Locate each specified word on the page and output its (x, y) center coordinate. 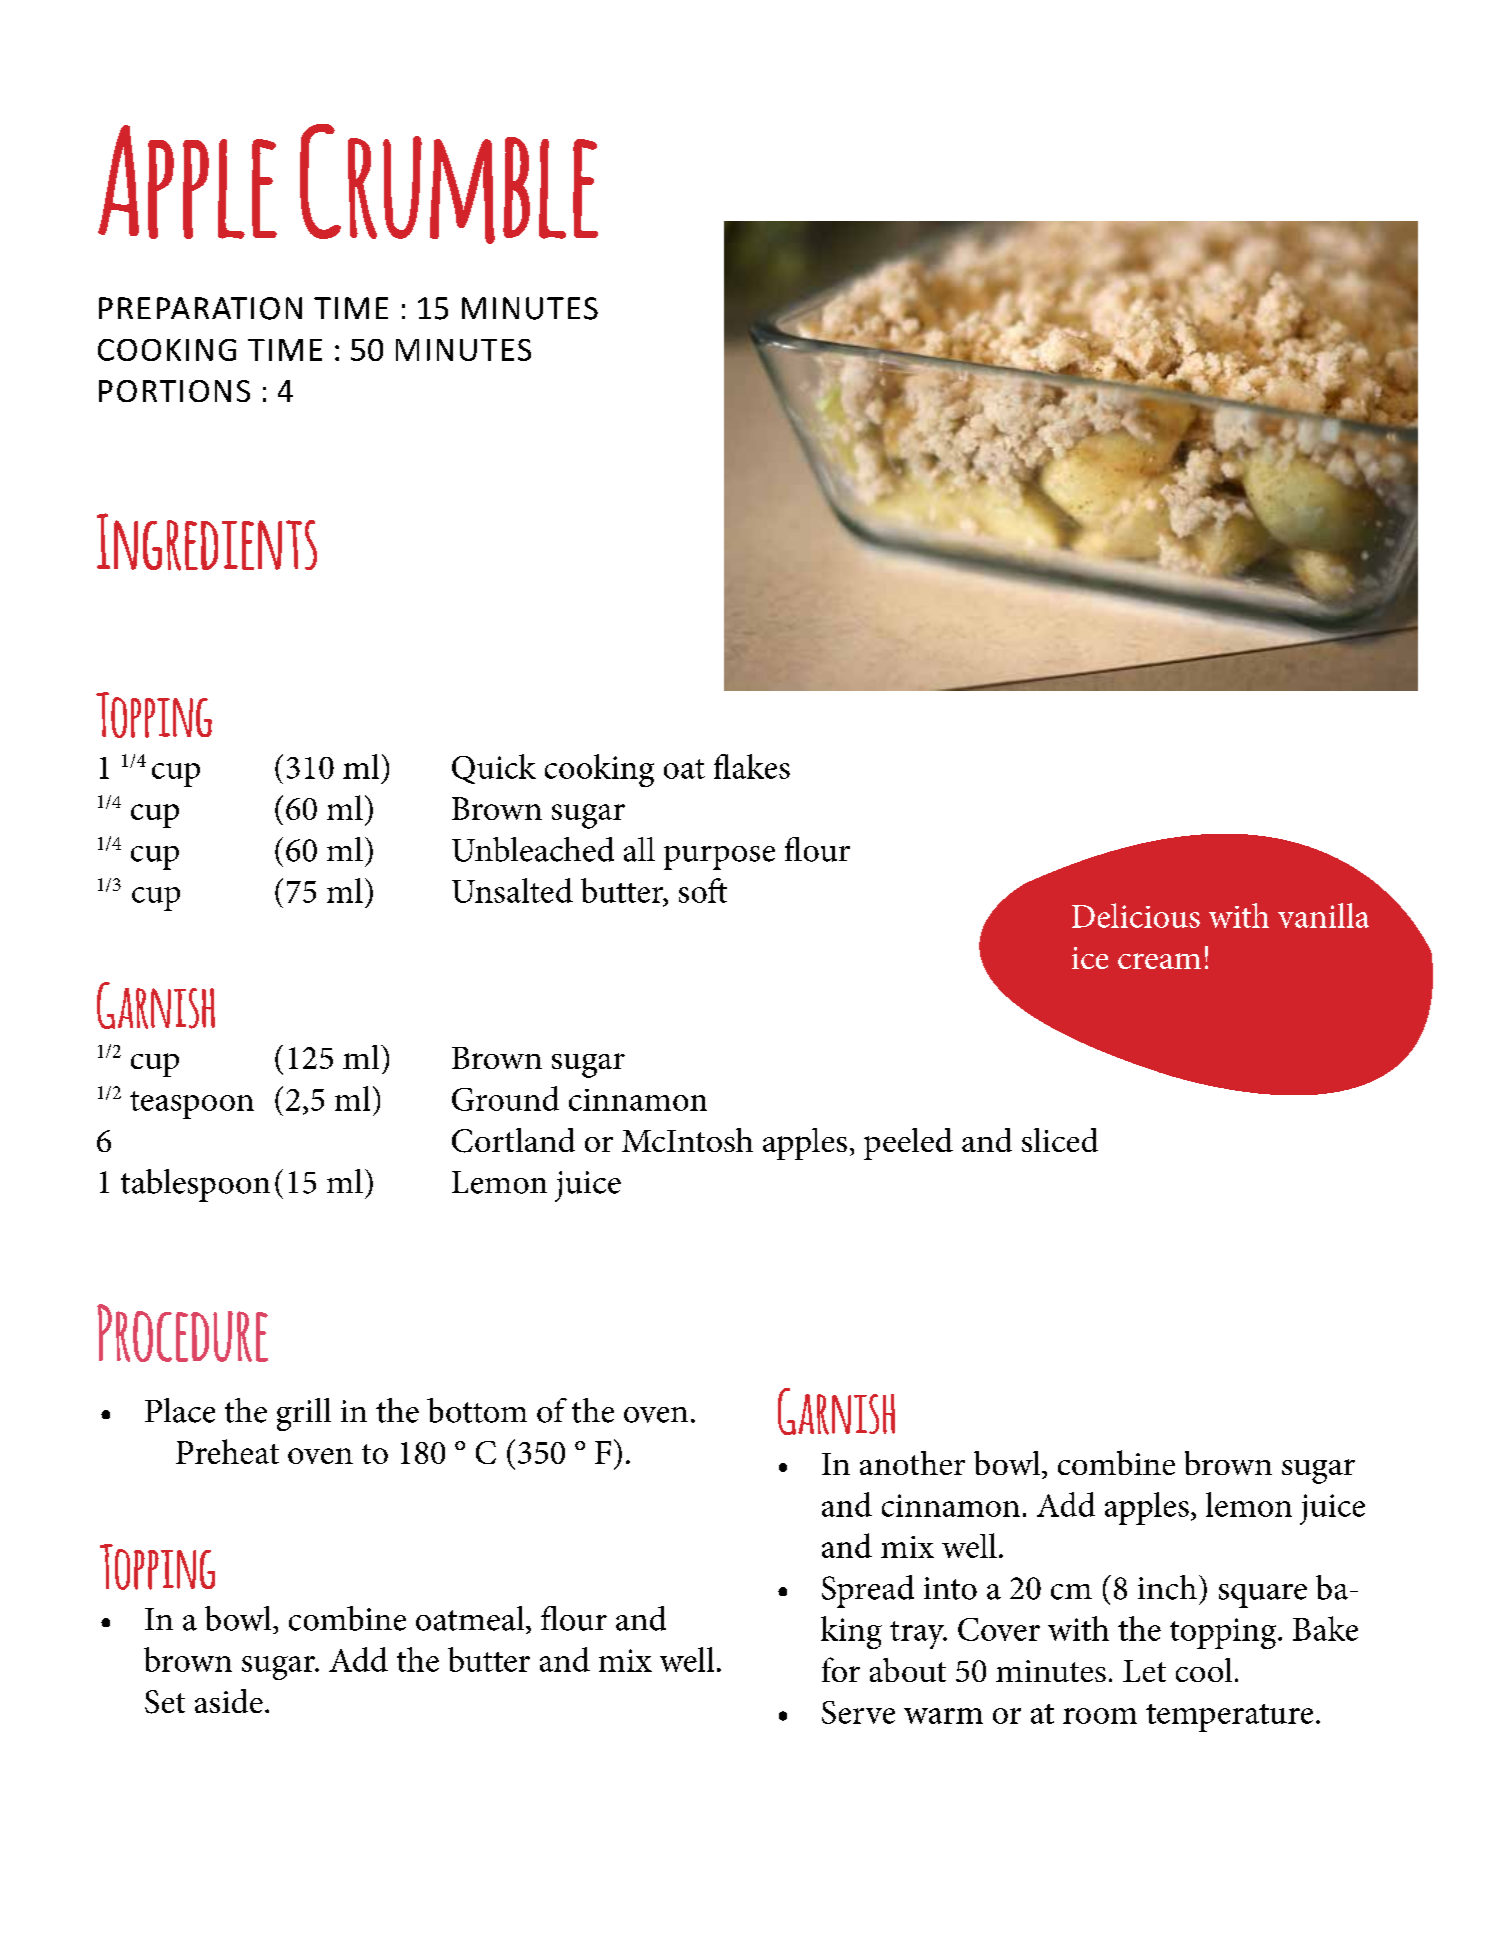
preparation (200, 308)
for (841, 1669)
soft (703, 890)
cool (1204, 1670)
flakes (752, 766)
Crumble (449, 184)
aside (229, 1701)
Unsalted (512, 890)
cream (1159, 961)
